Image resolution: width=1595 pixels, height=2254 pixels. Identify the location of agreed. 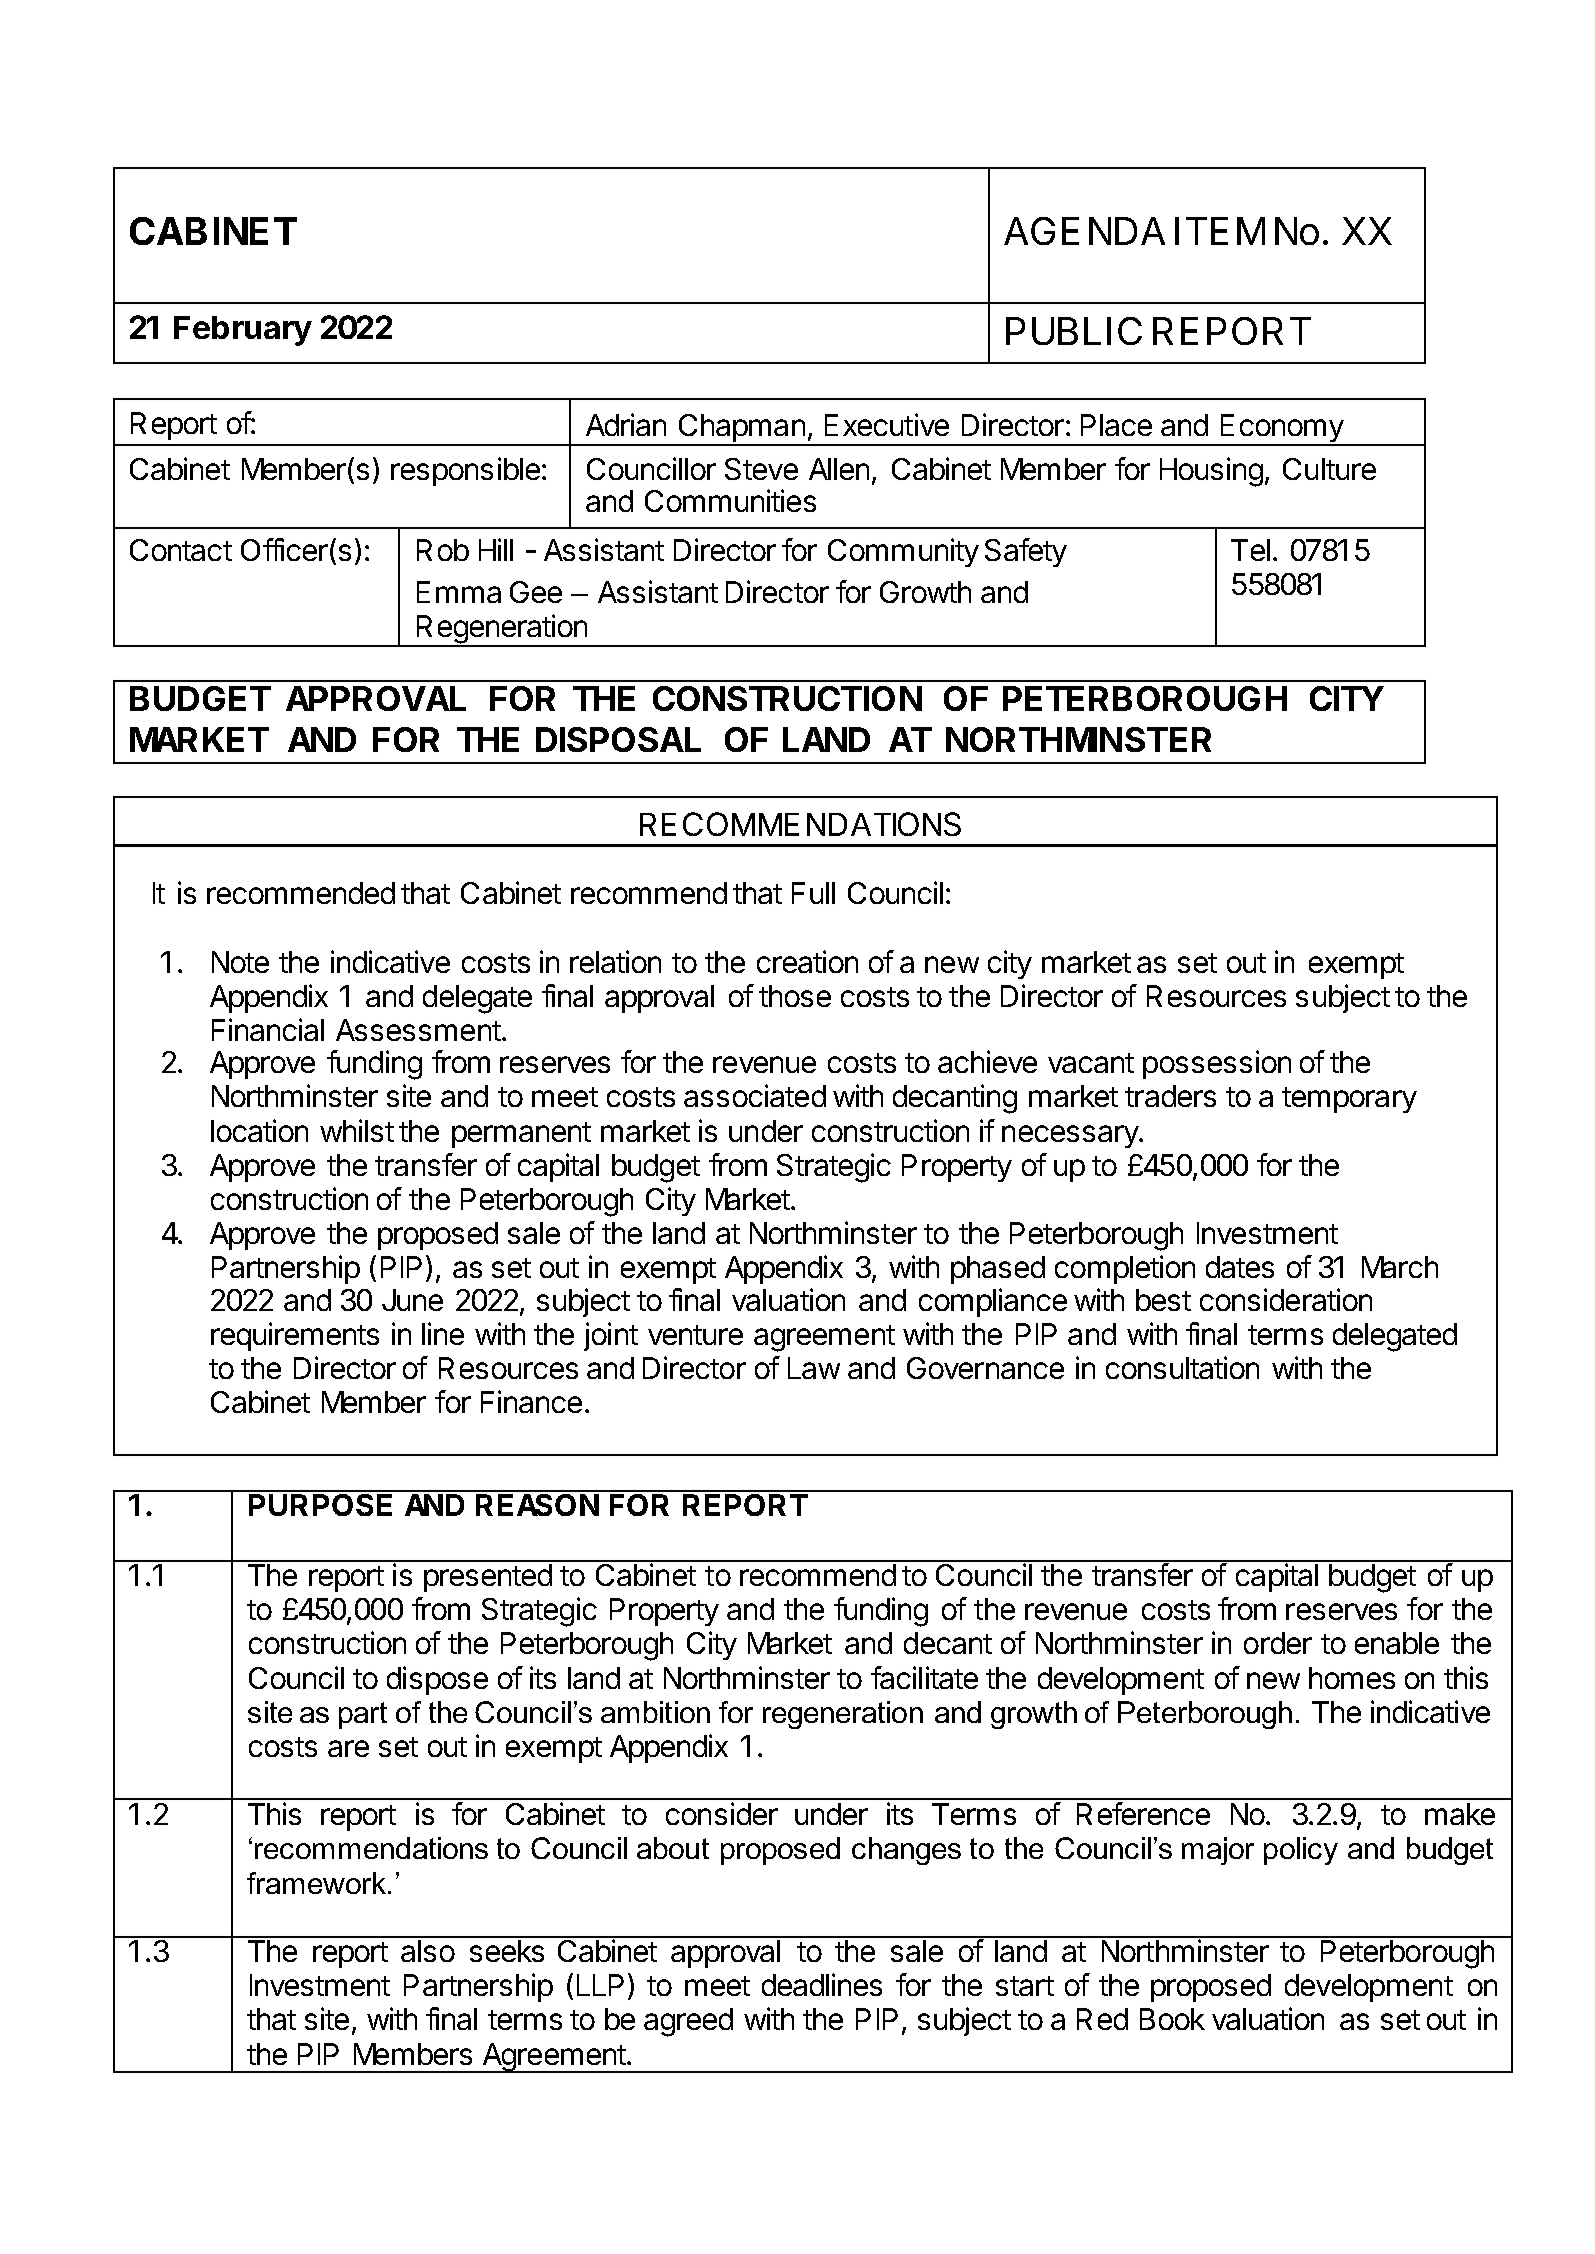
(688, 2022).
